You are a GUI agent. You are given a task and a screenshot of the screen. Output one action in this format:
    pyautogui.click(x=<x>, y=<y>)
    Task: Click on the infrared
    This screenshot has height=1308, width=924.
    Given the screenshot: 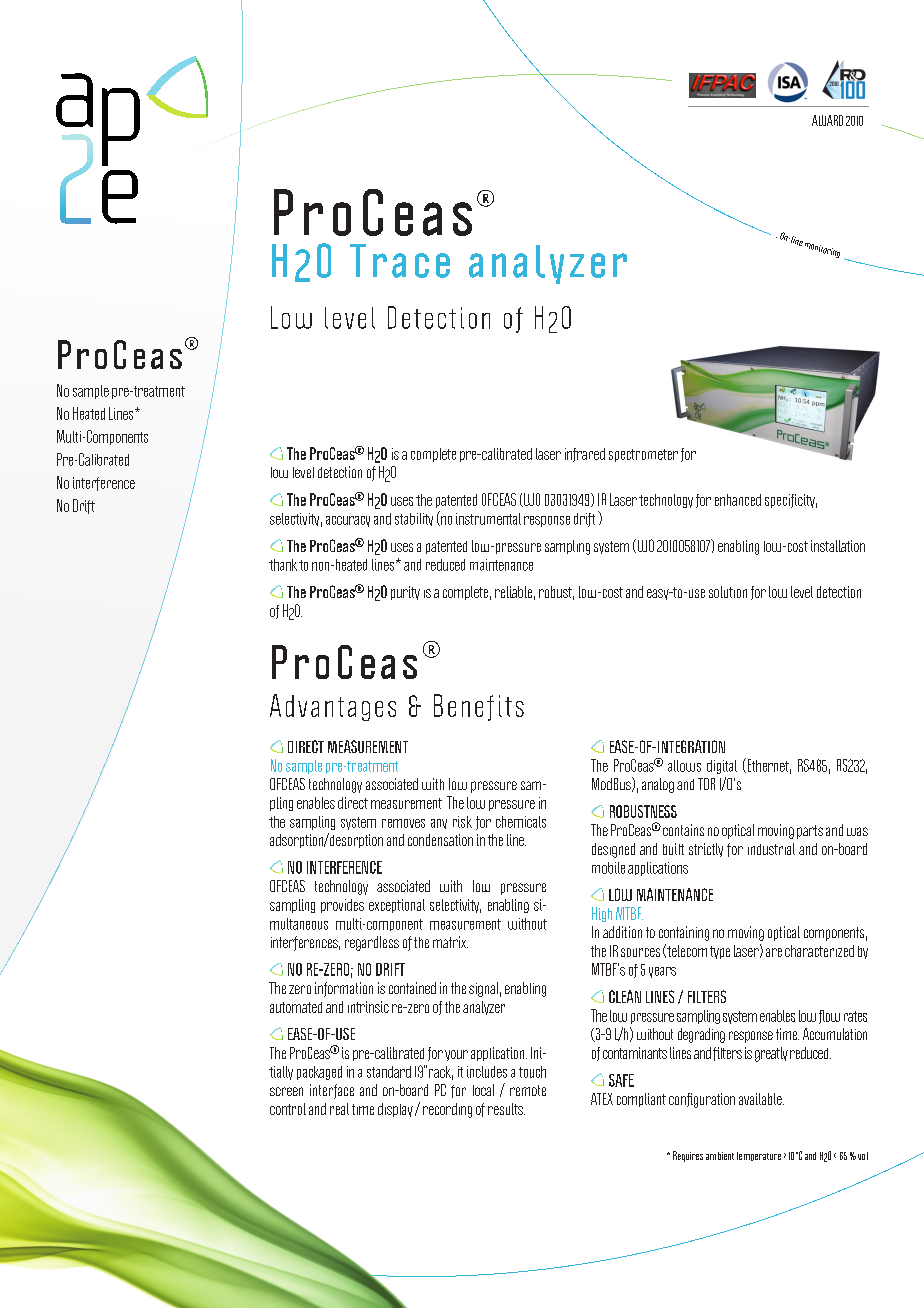 What is the action you would take?
    pyautogui.click(x=585, y=455)
